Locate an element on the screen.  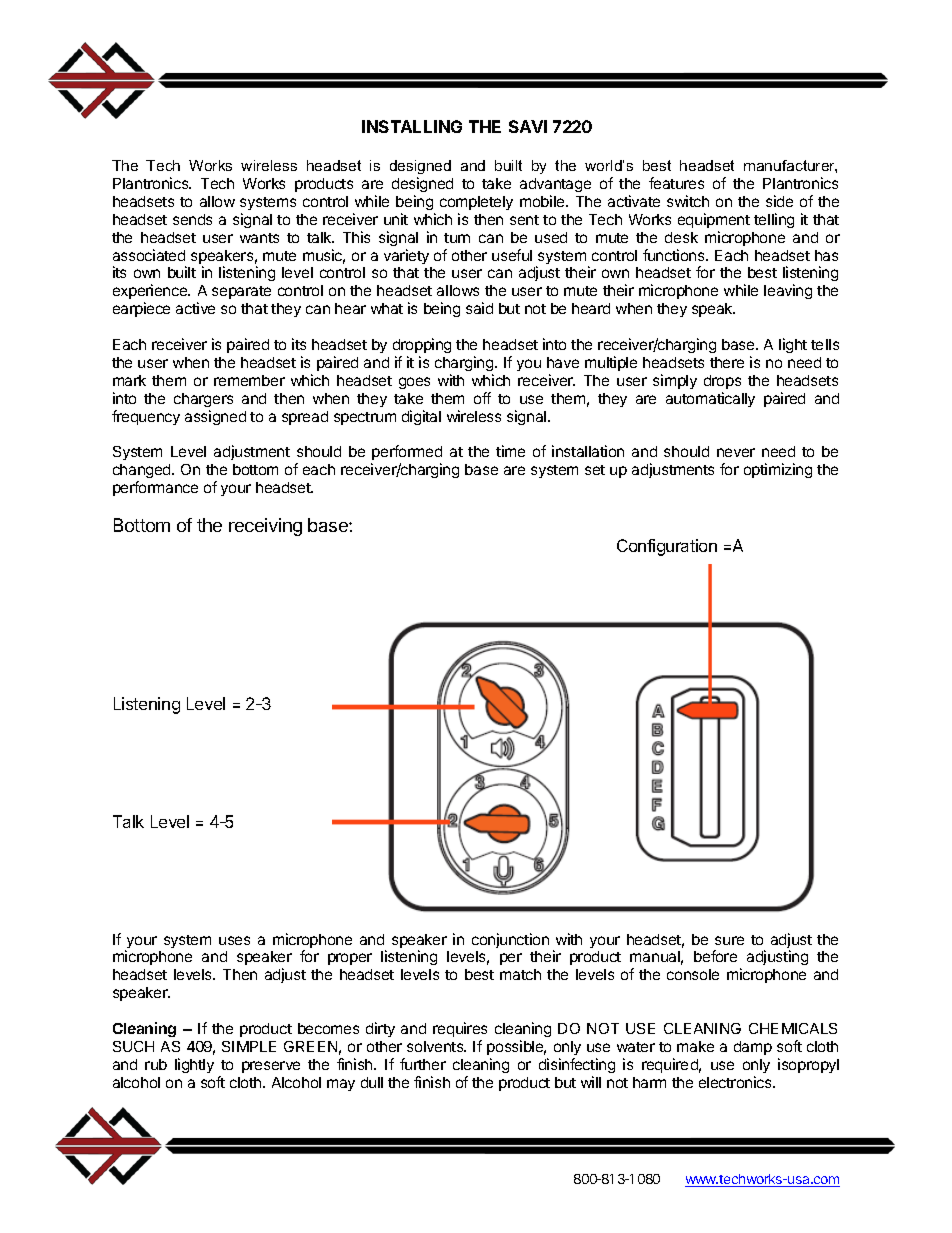
SIMPLE is located at coordinates (249, 1046).
